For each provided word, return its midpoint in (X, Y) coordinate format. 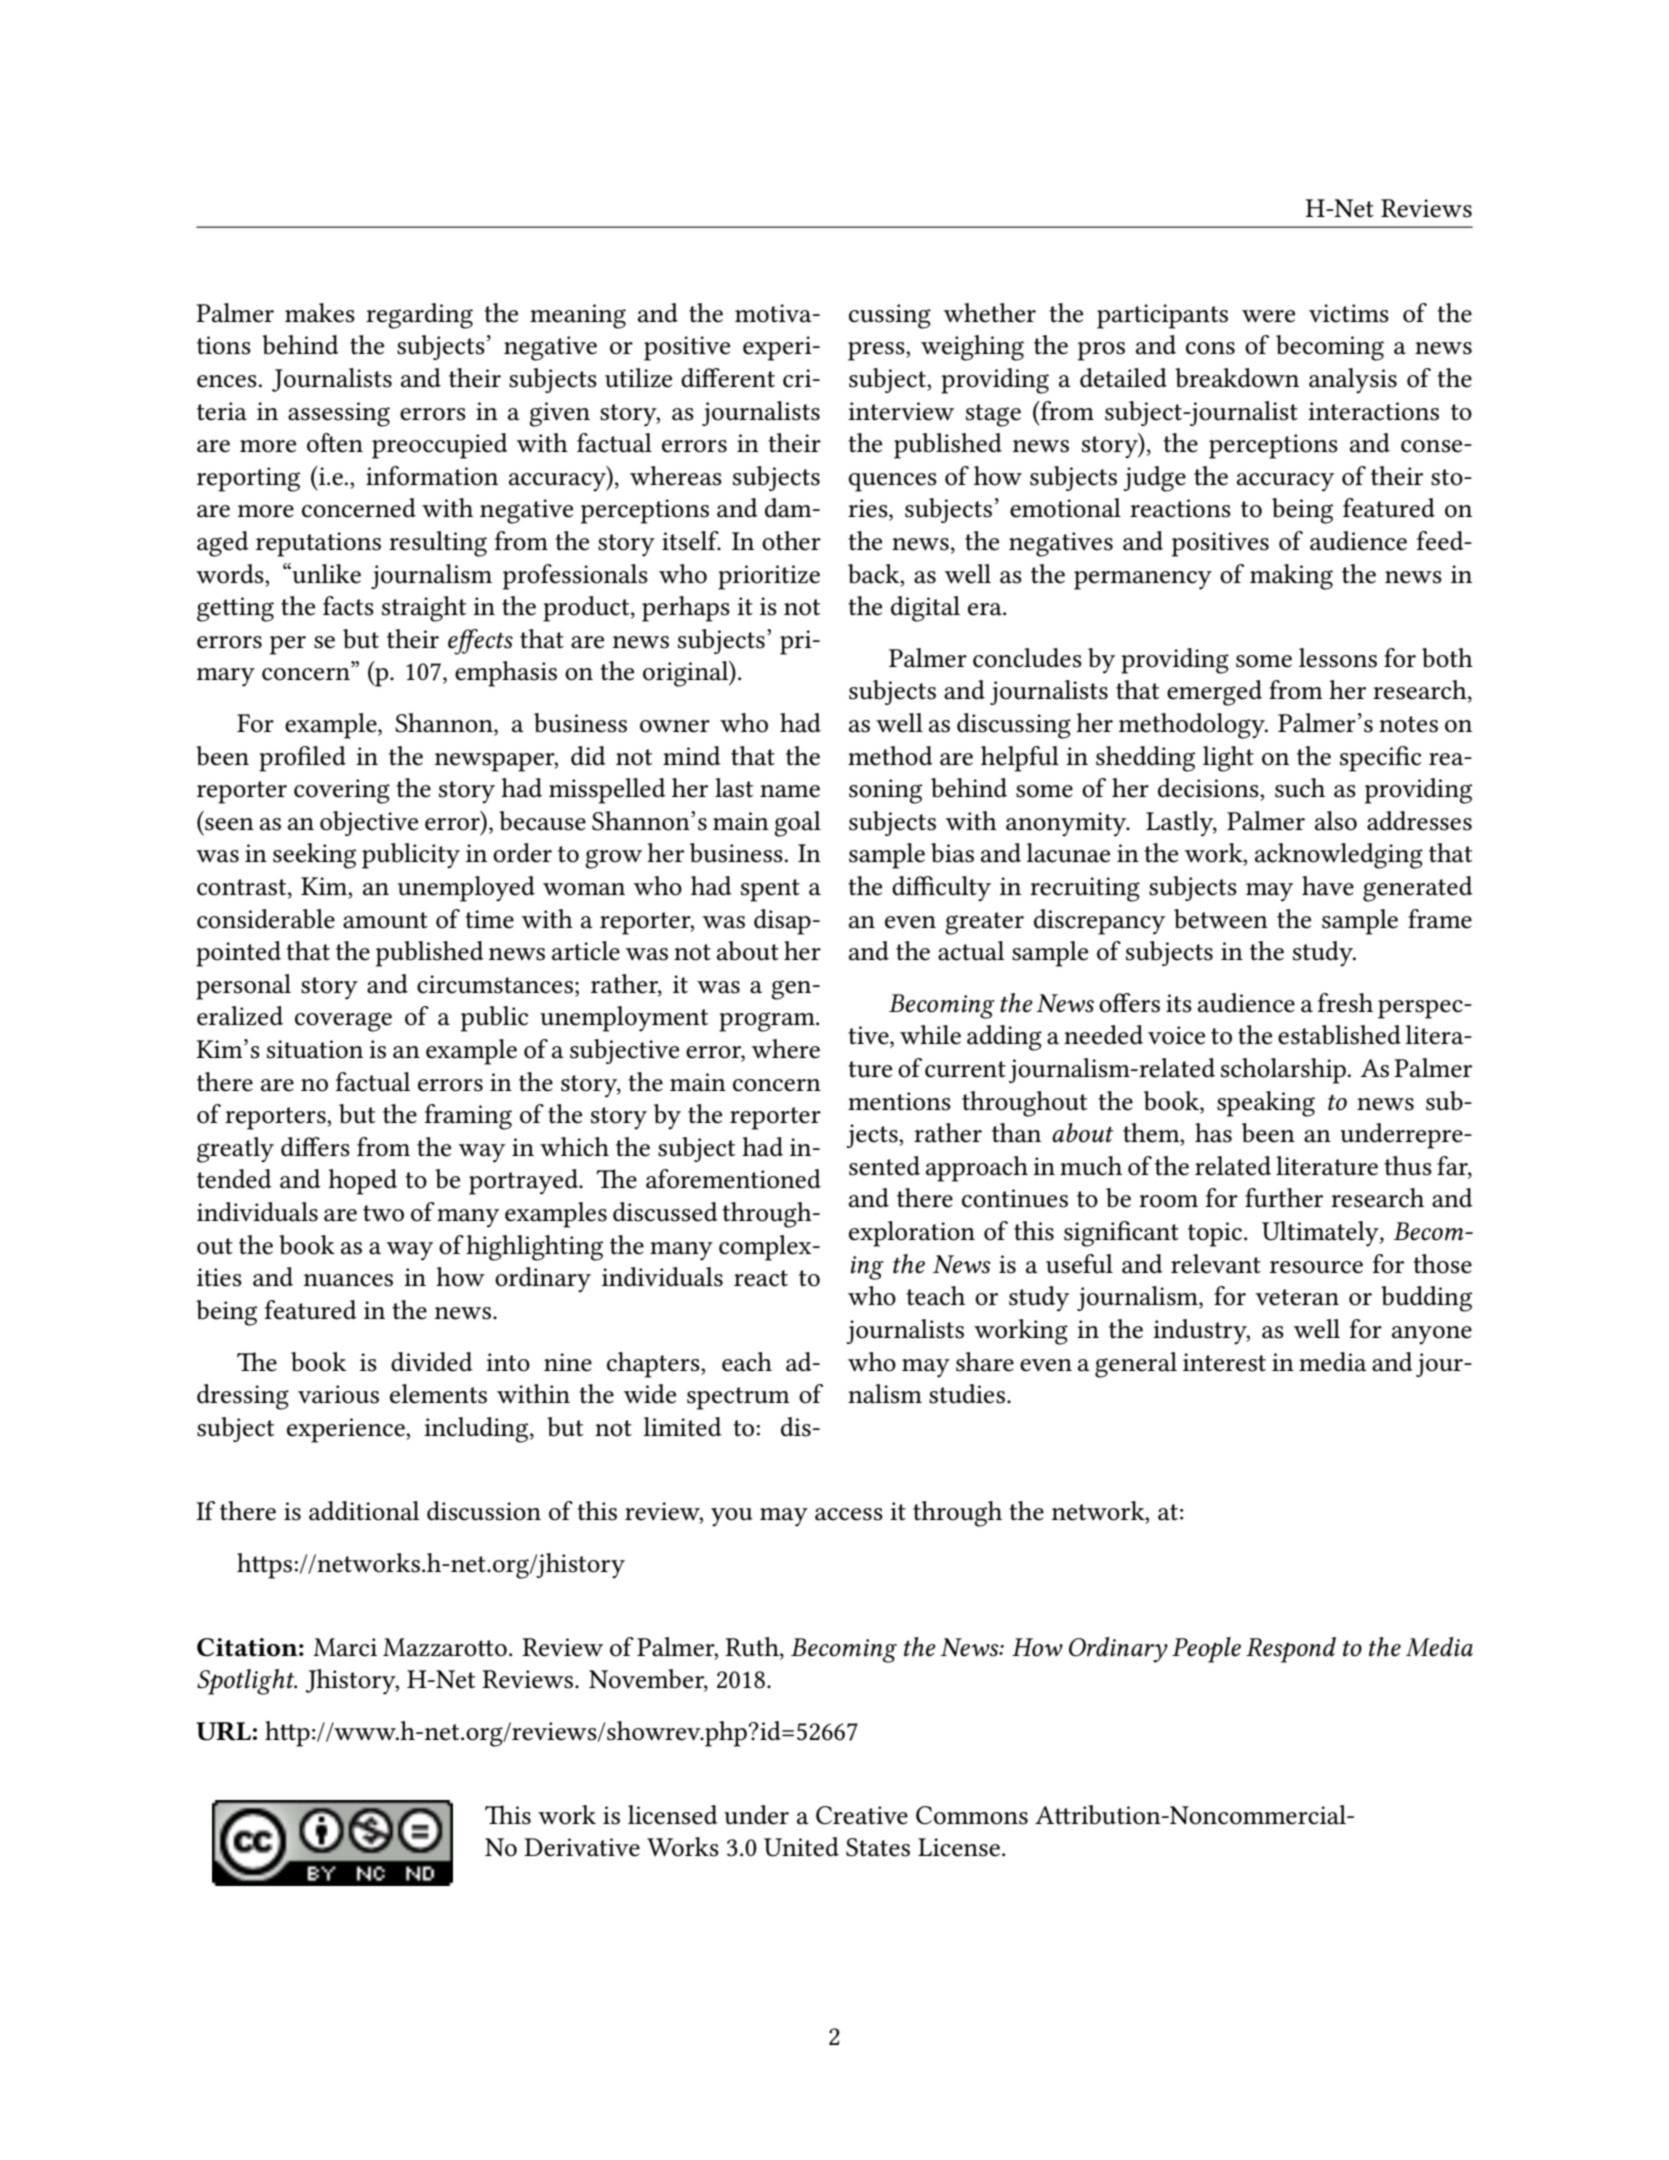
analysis (1353, 381)
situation (315, 1049)
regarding (419, 316)
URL (223, 1731)
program (768, 1022)
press (877, 351)
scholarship (1283, 1071)
